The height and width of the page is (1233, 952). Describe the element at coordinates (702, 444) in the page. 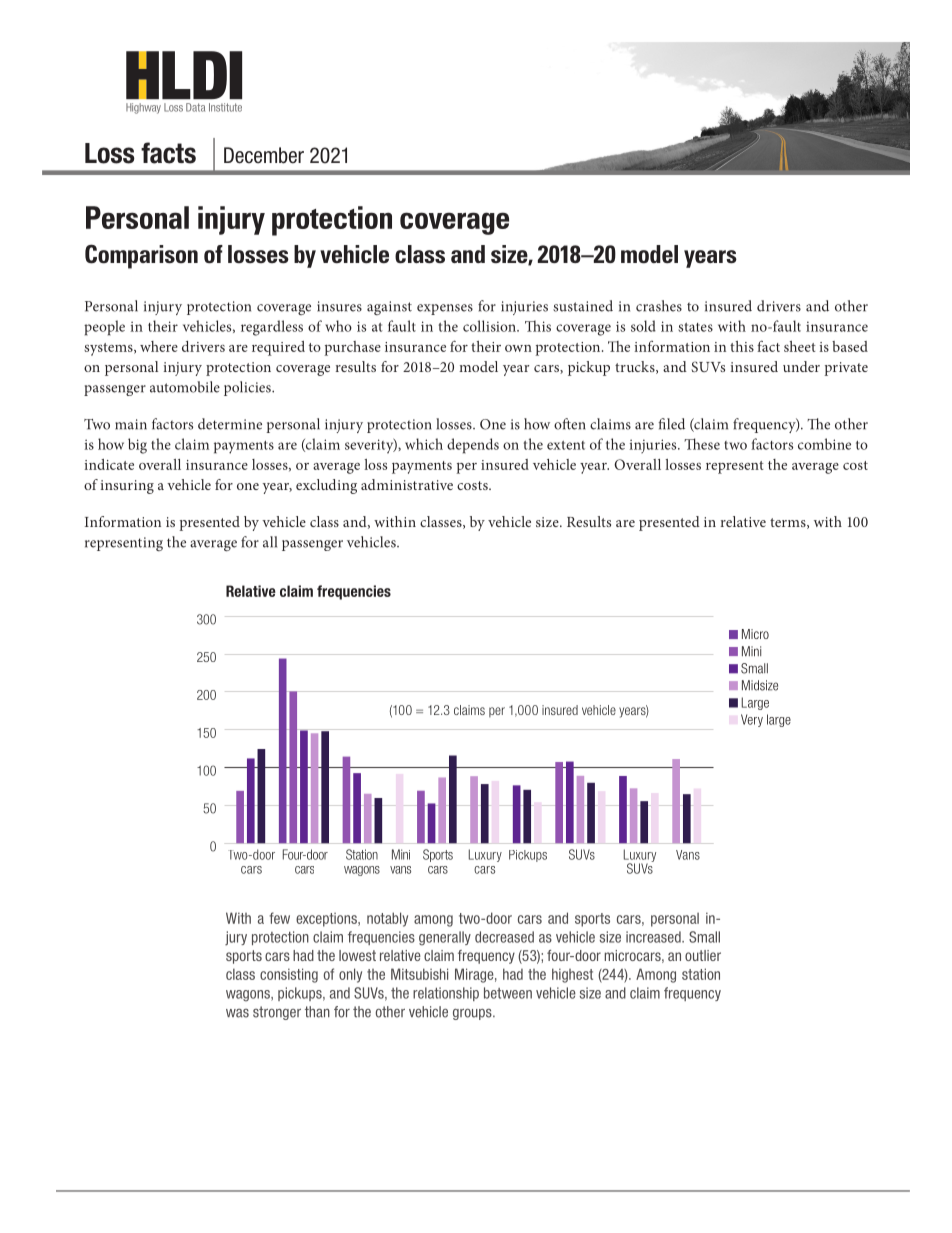

I see `These` at that location.
